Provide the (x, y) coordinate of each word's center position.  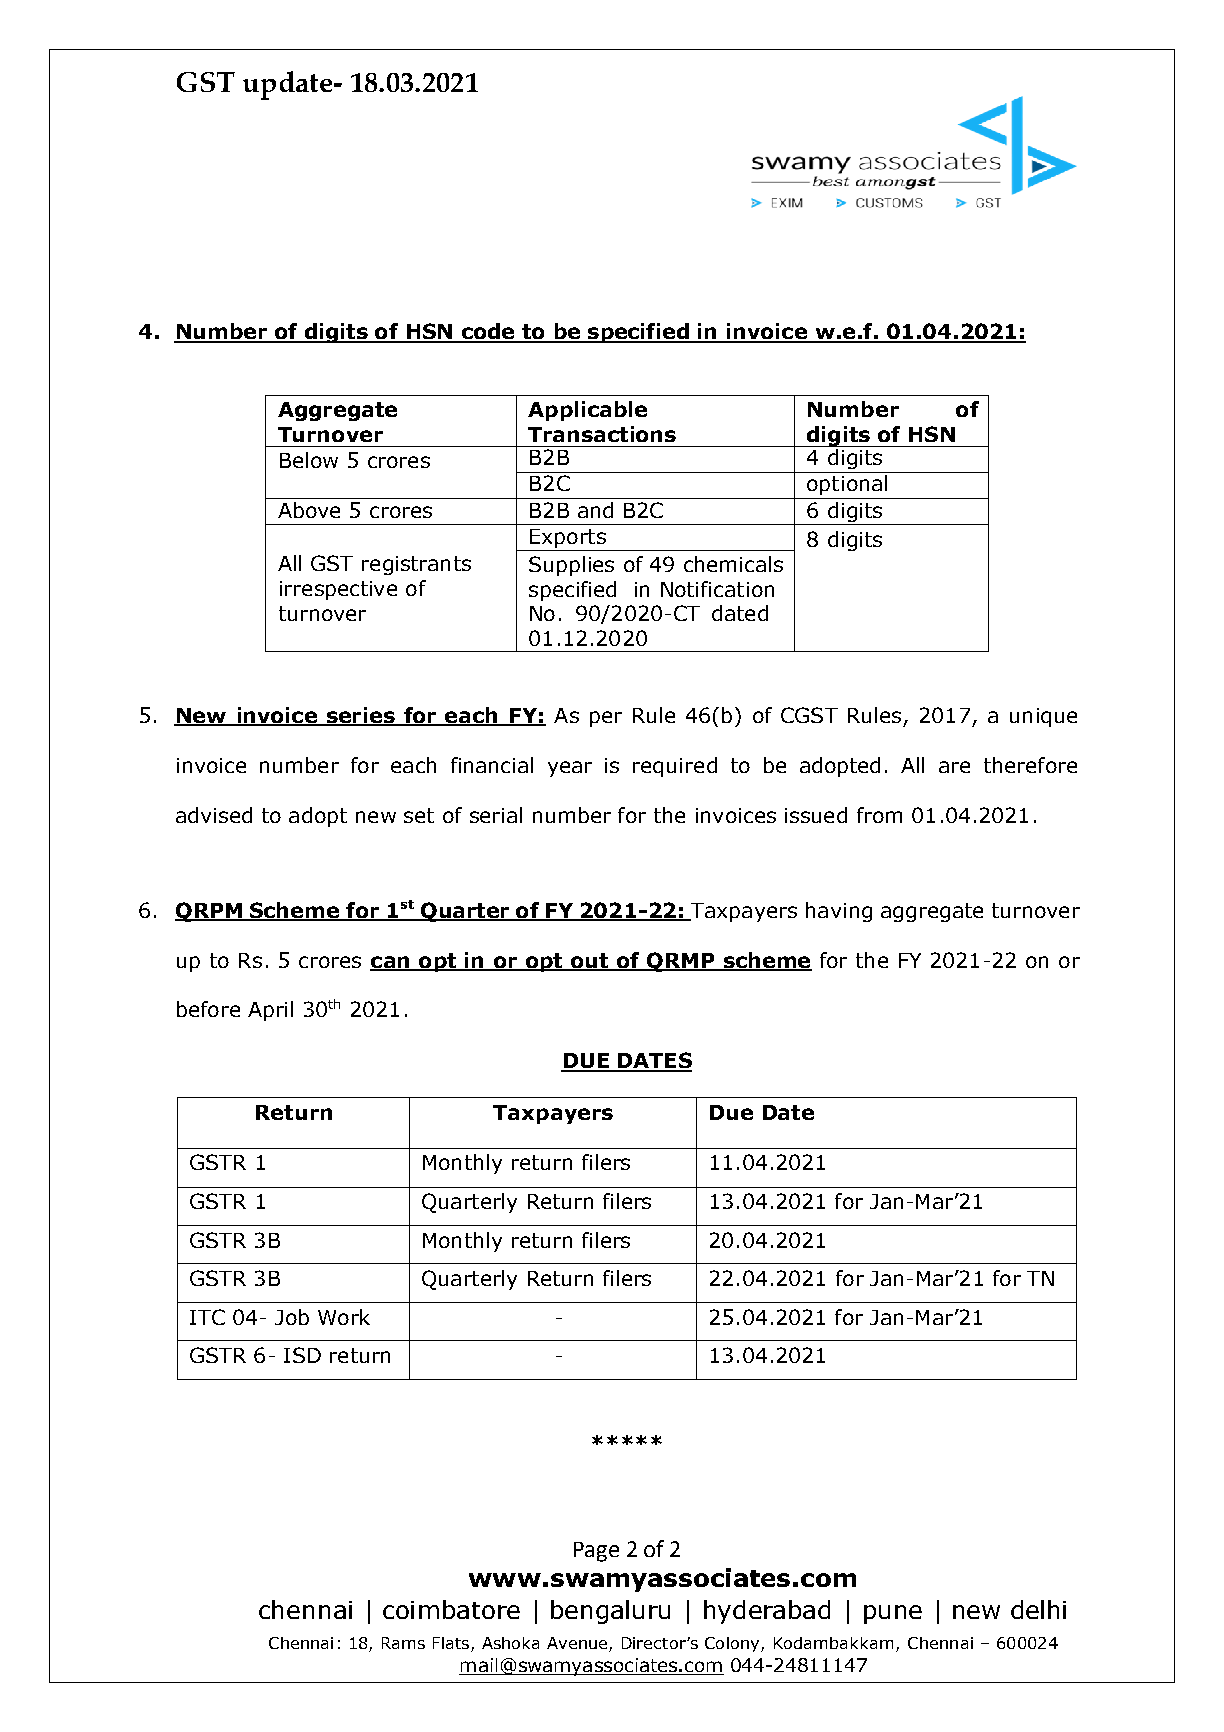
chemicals (733, 564)
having (839, 912)
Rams (403, 1643)
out (590, 961)
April (270, 1011)
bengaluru (610, 1612)
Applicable (587, 411)
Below (309, 460)
